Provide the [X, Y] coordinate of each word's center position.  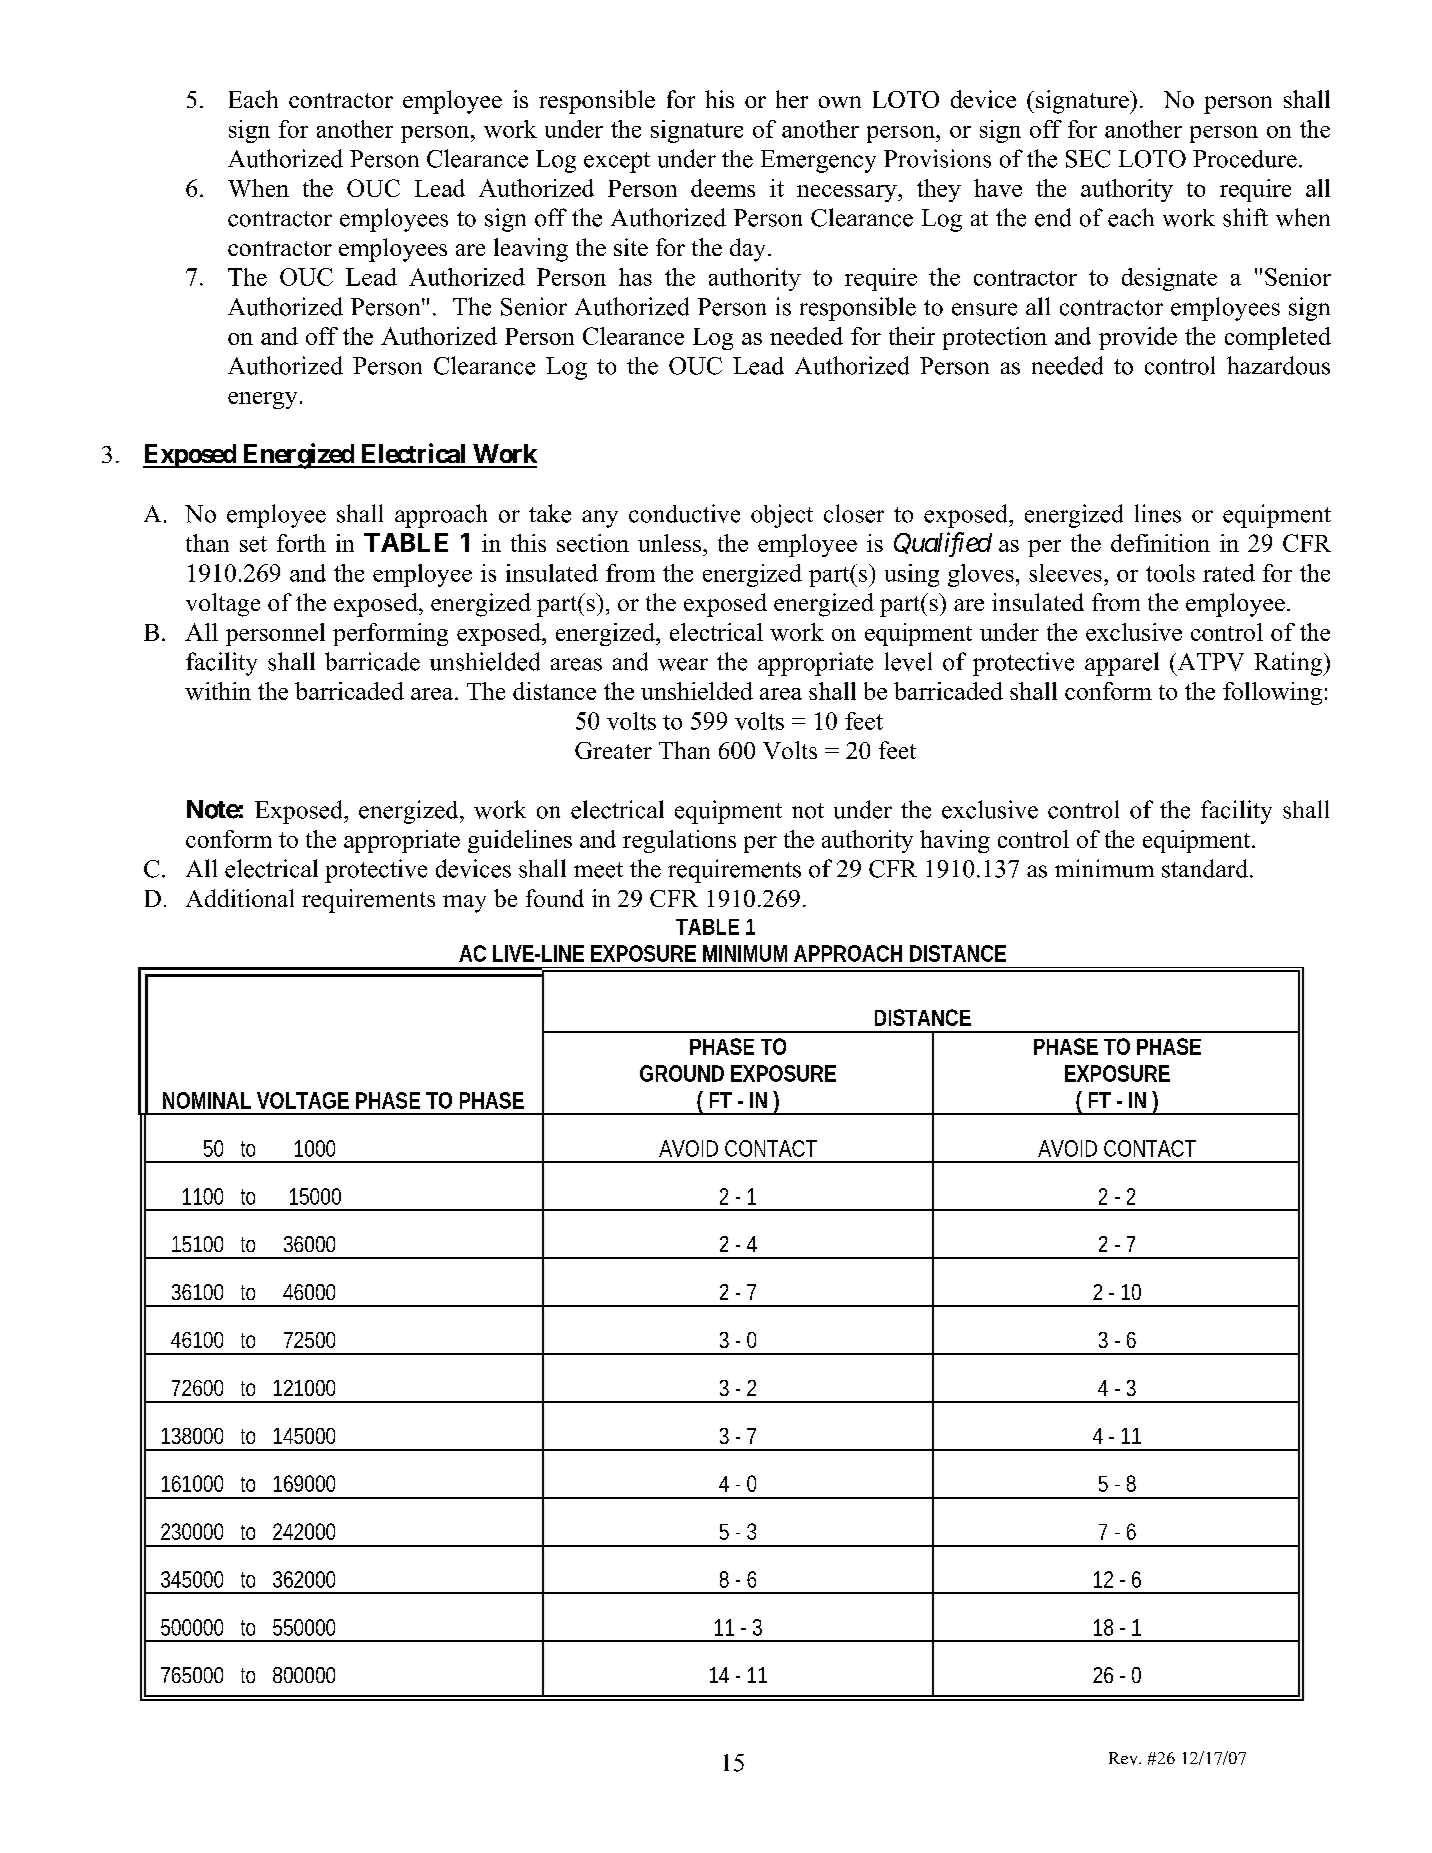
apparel [1122, 664]
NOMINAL [207, 1100]
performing [390, 634]
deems [723, 188]
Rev [1124, 1758]
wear [683, 664]
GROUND [682, 1073]
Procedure [1245, 159]
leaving [531, 250]
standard [1206, 868]
